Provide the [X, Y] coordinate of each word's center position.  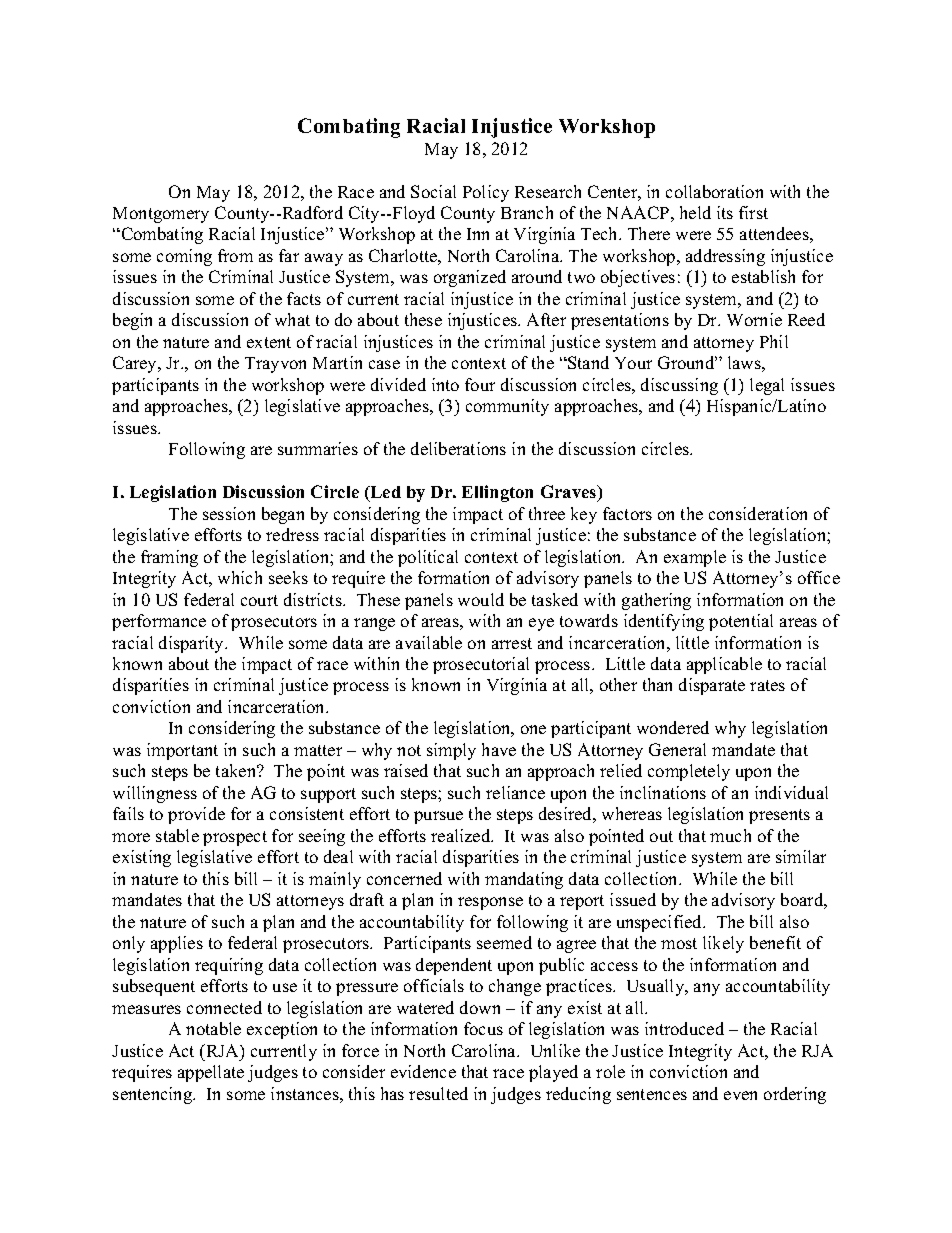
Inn [478, 234]
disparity [193, 644]
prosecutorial [481, 665]
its [725, 212]
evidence [423, 1071]
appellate [211, 1073]
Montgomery [161, 215]
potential [741, 622]
